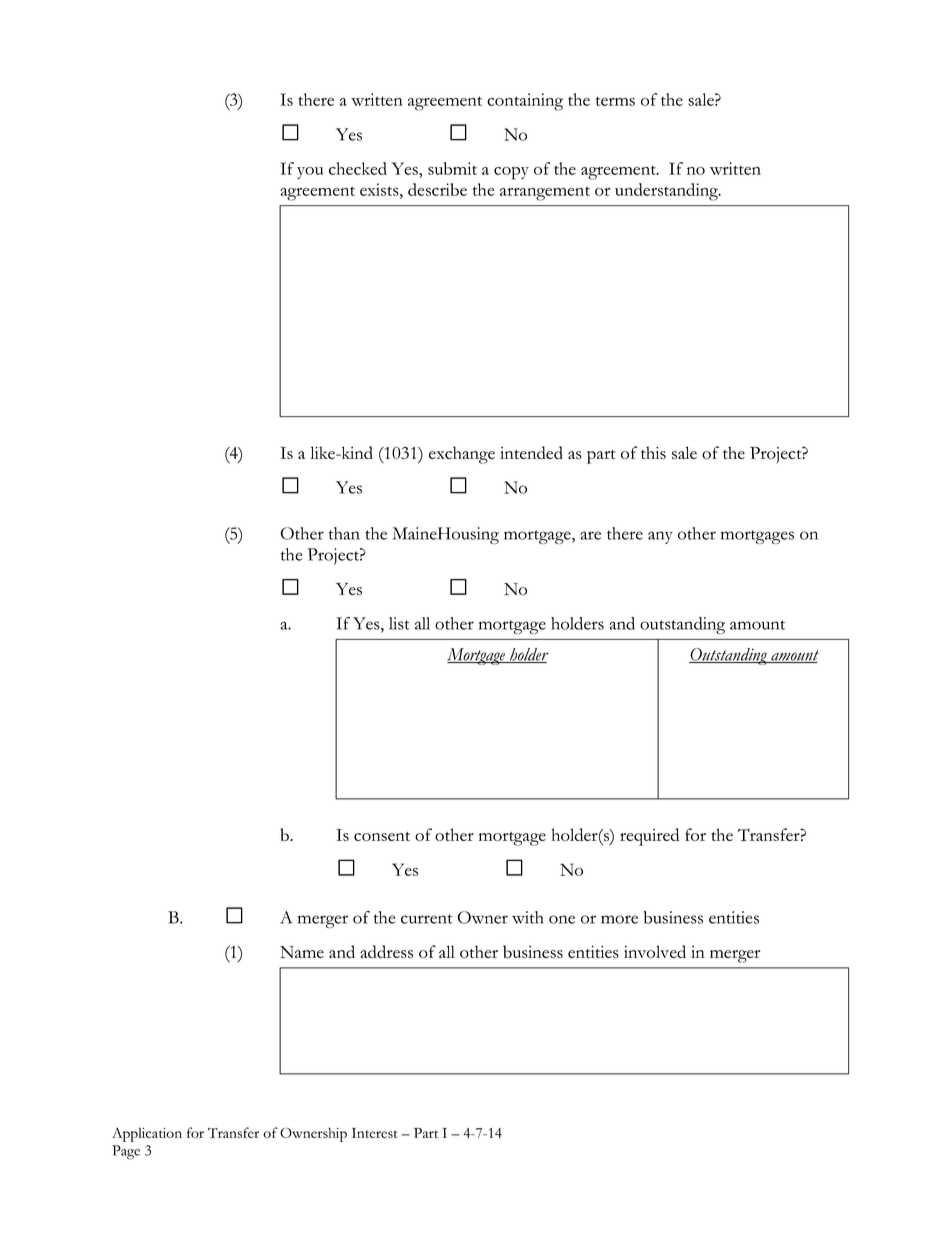 This screenshot has width=952, height=1233. What do you see at coordinates (619, 919) in the screenshot?
I see `more` at bounding box center [619, 919].
